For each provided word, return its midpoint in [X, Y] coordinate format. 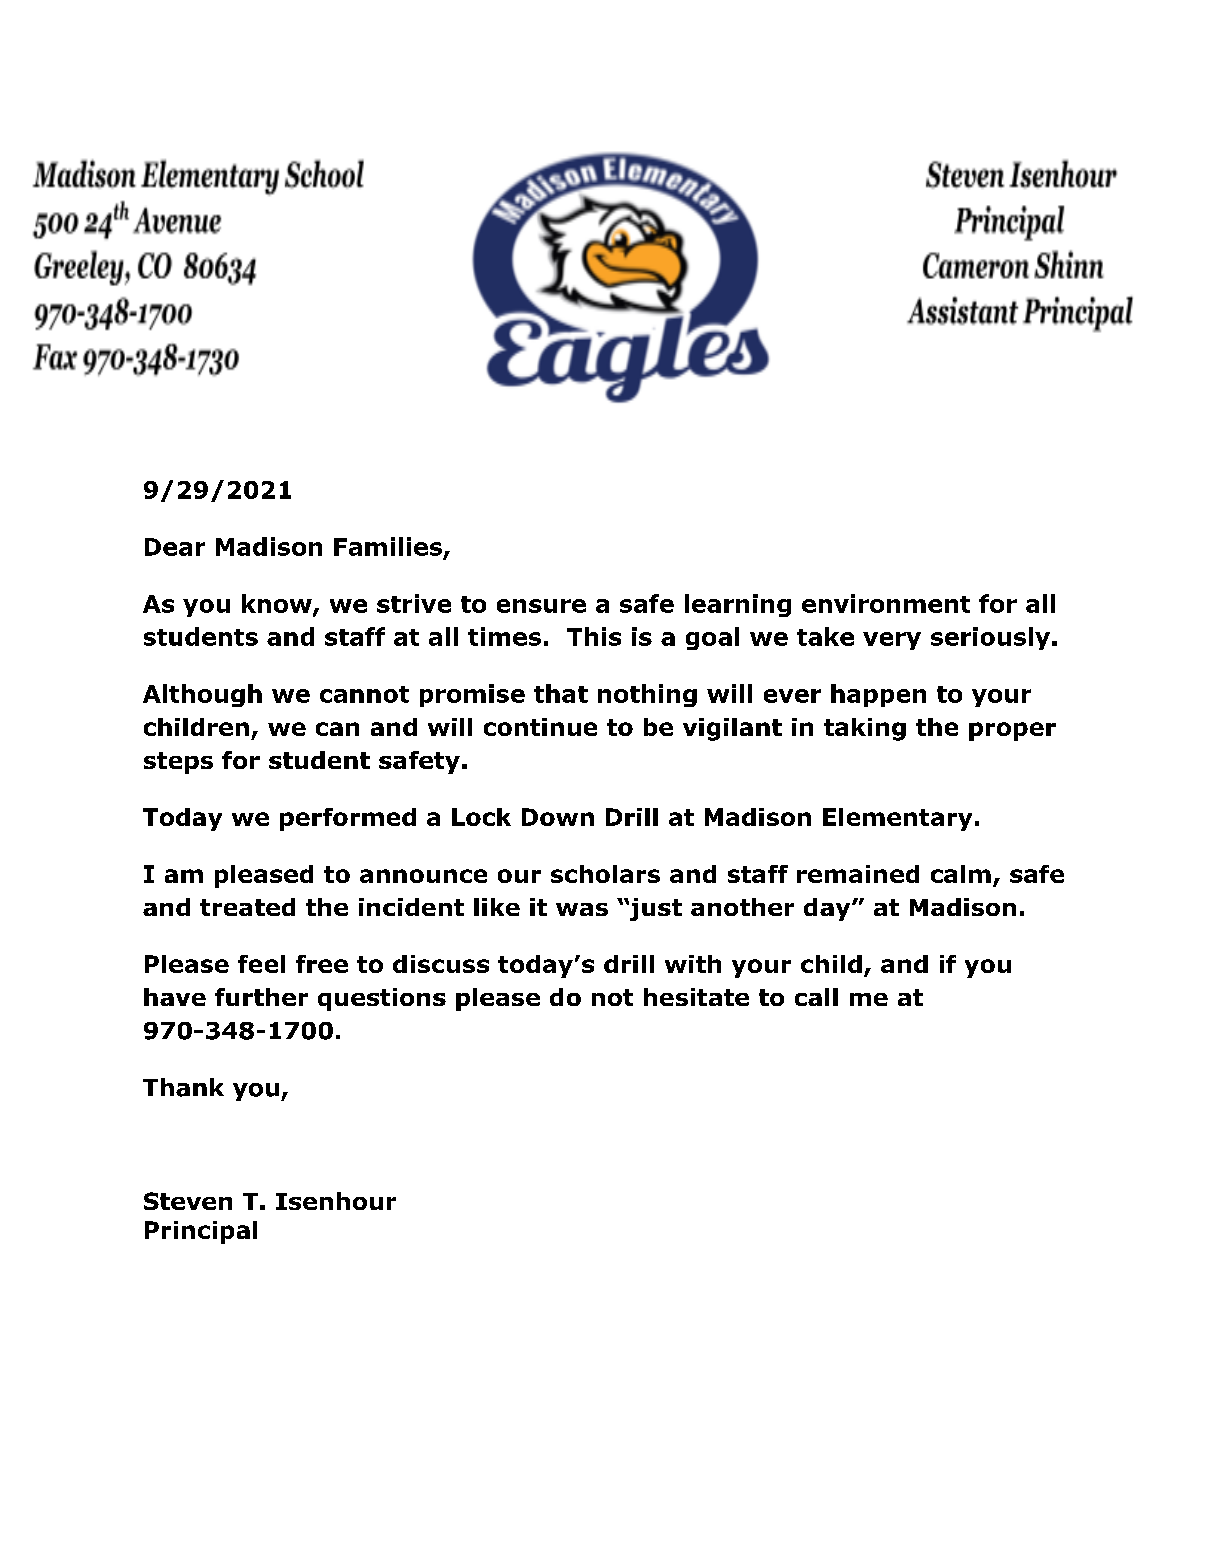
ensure [541, 606]
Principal [201, 1232]
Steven [188, 1201]
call [816, 997]
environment [886, 603]
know [278, 604]
